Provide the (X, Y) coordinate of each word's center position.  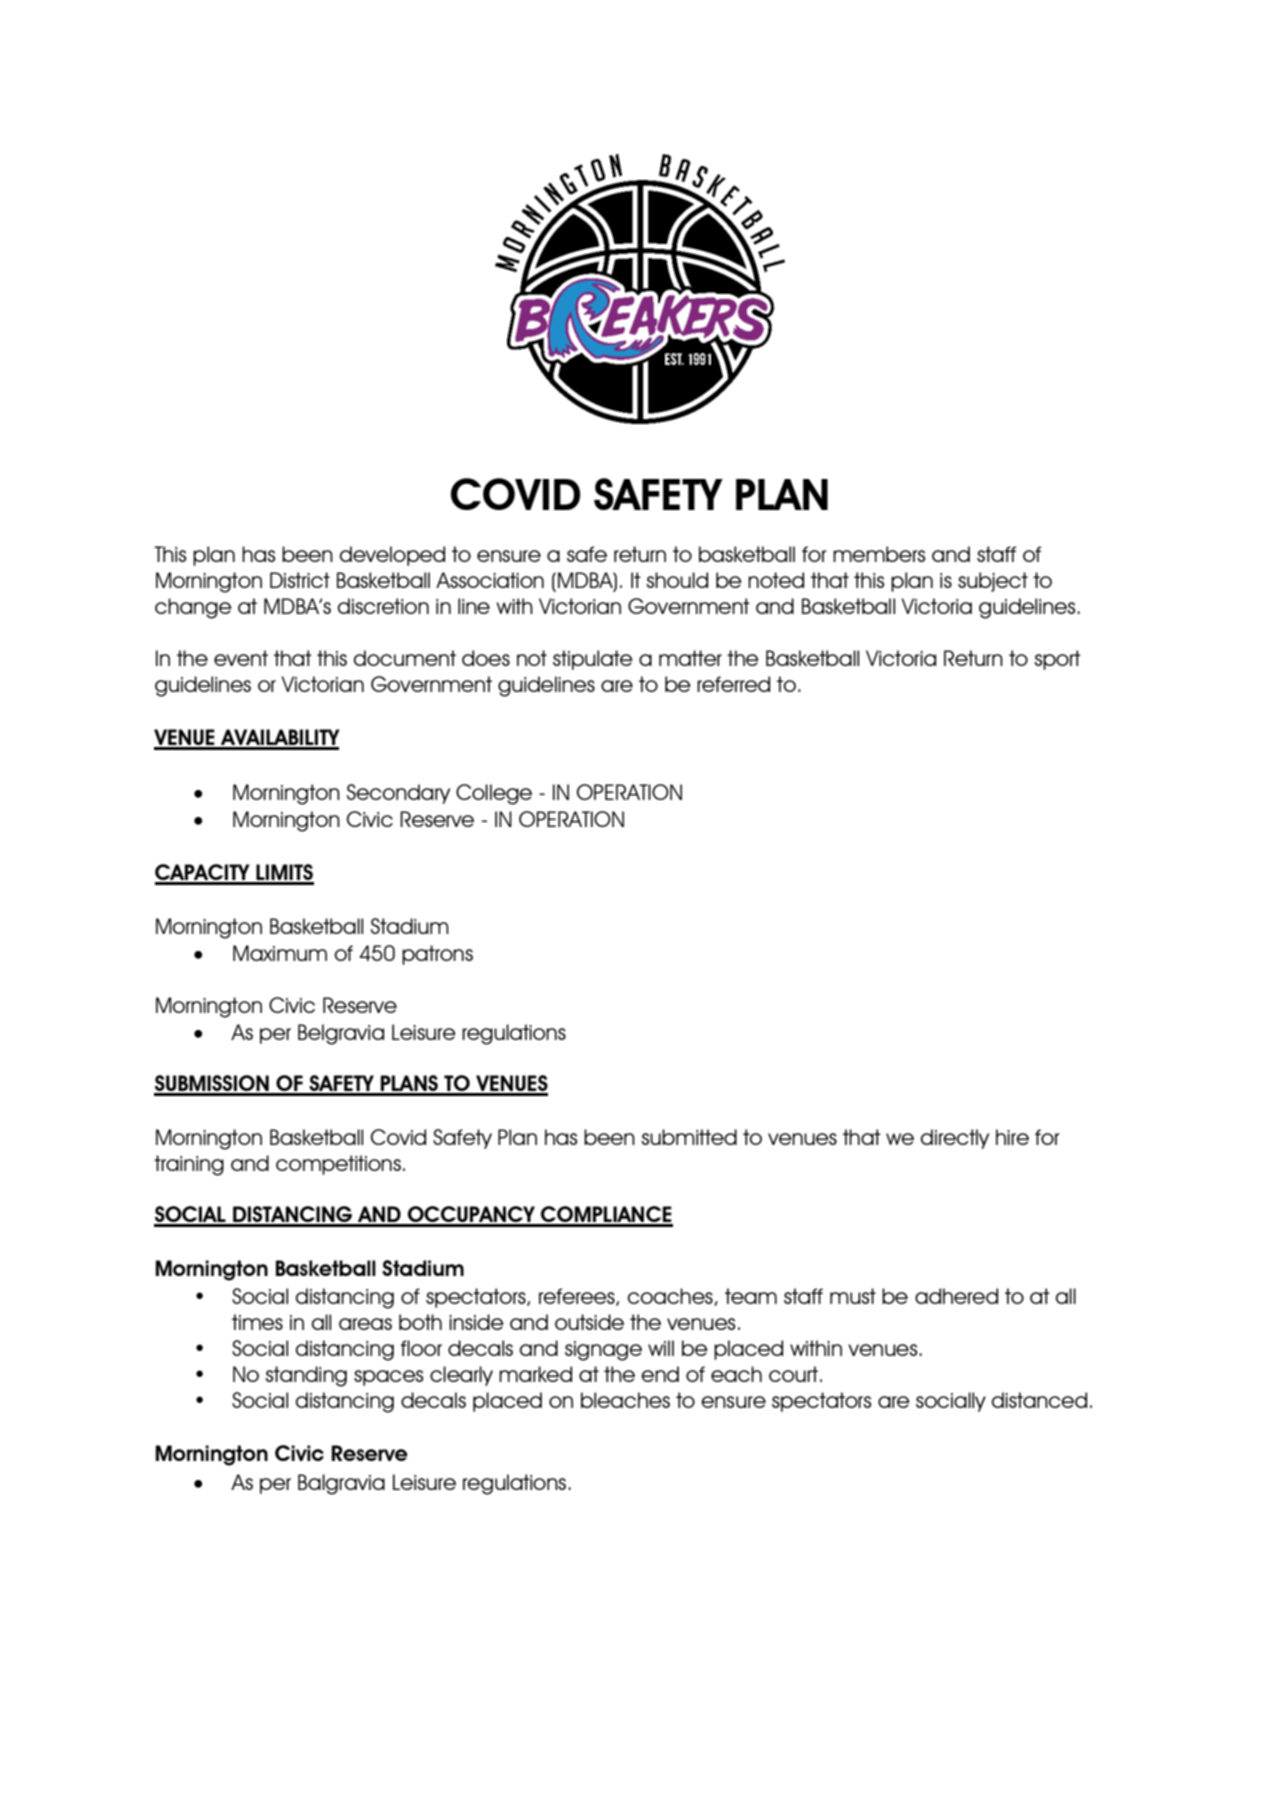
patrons (437, 955)
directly (955, 1139)
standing (306, 1376)
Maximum (280, 953)
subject (993, 582)
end (660, 1374)
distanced (1039, 1400)
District (300, 580)
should (677, 580)
